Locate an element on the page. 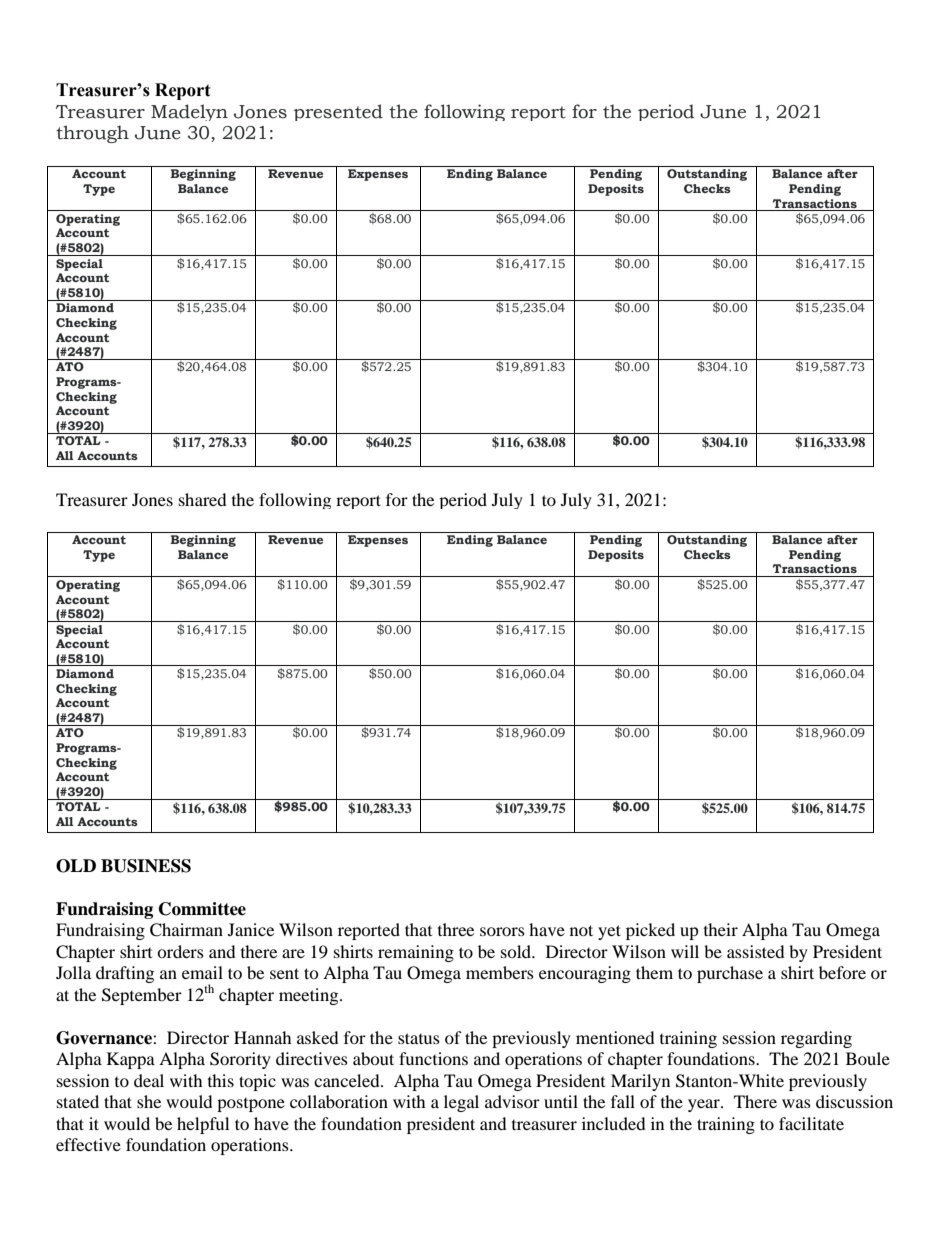 This page has height=1233, width=952. picked is located at coordinates (650, 931).
